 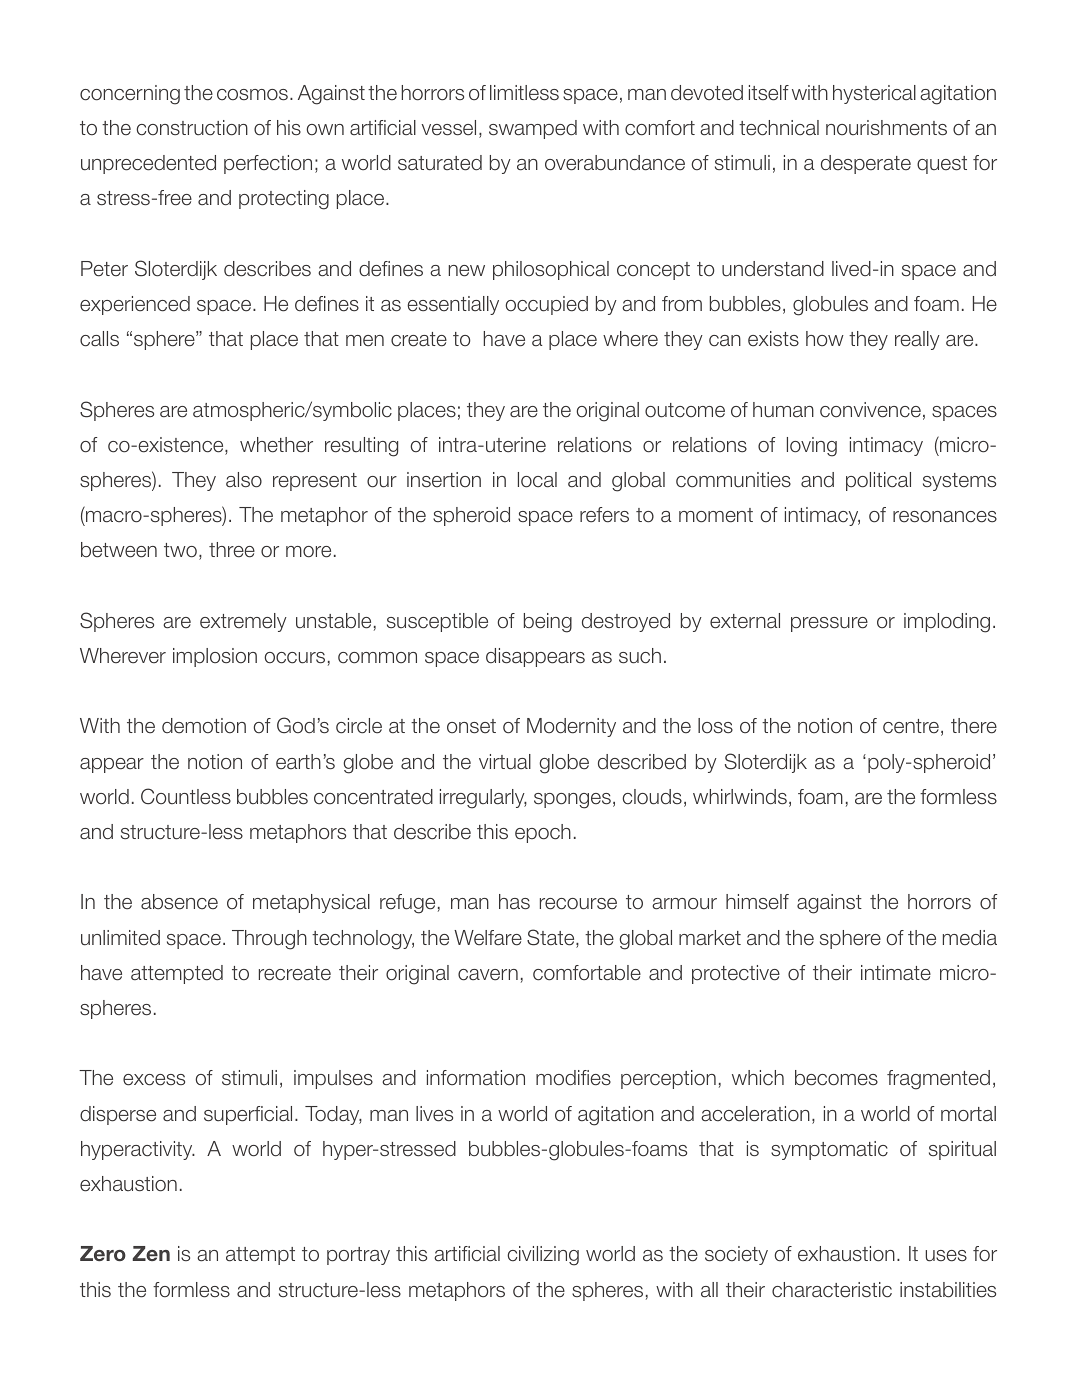 I want to click on Through, so click(x=269, y=940).
